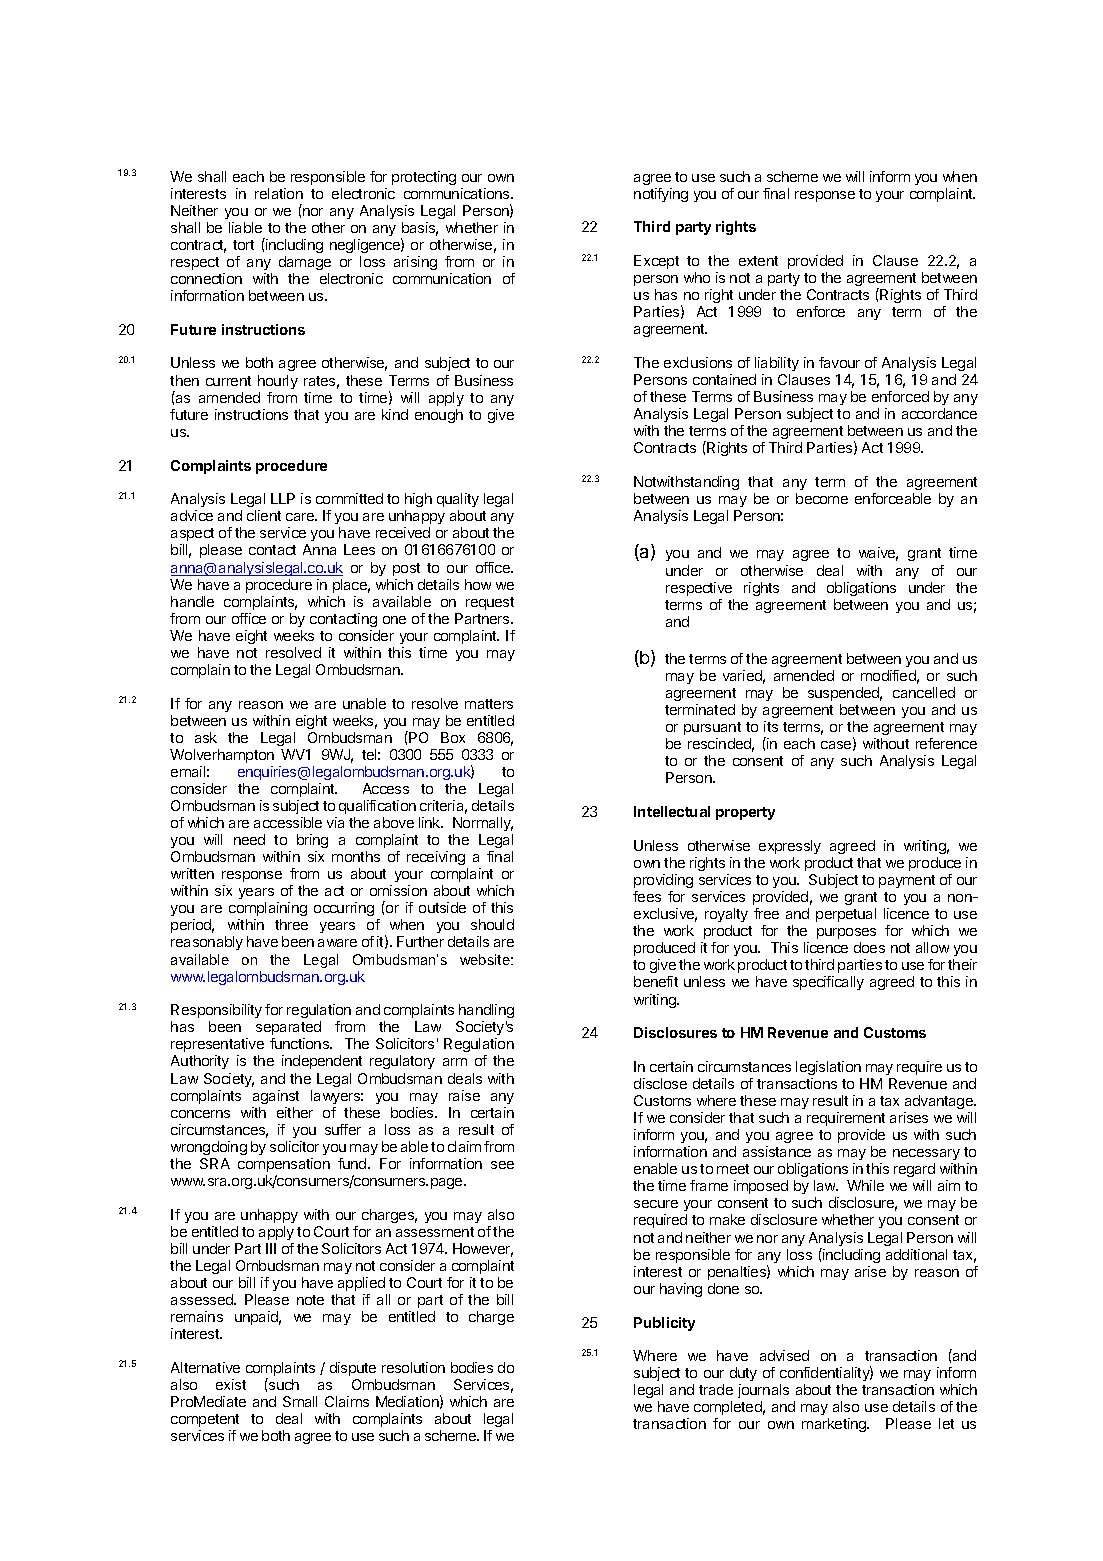 Image resolution: width=1103 pixels, height=1561 pixels. Describe the element at coordinates (672, 811) in the page. I see `Intellectual` at that location.
